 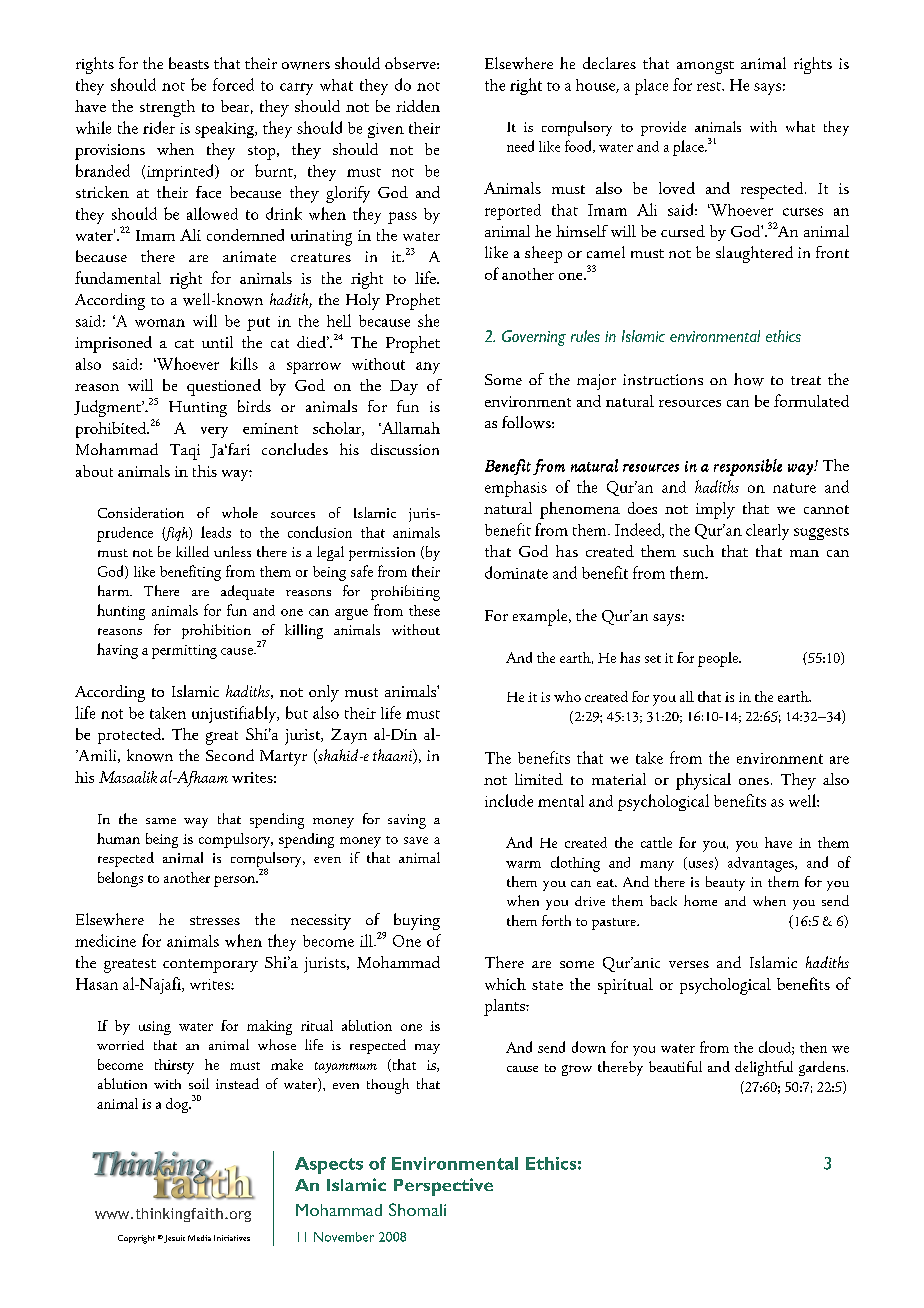 What do you see at coordinates (764, 1068) in the document?
I see `delightful` at bounding box center [764, 1068].
